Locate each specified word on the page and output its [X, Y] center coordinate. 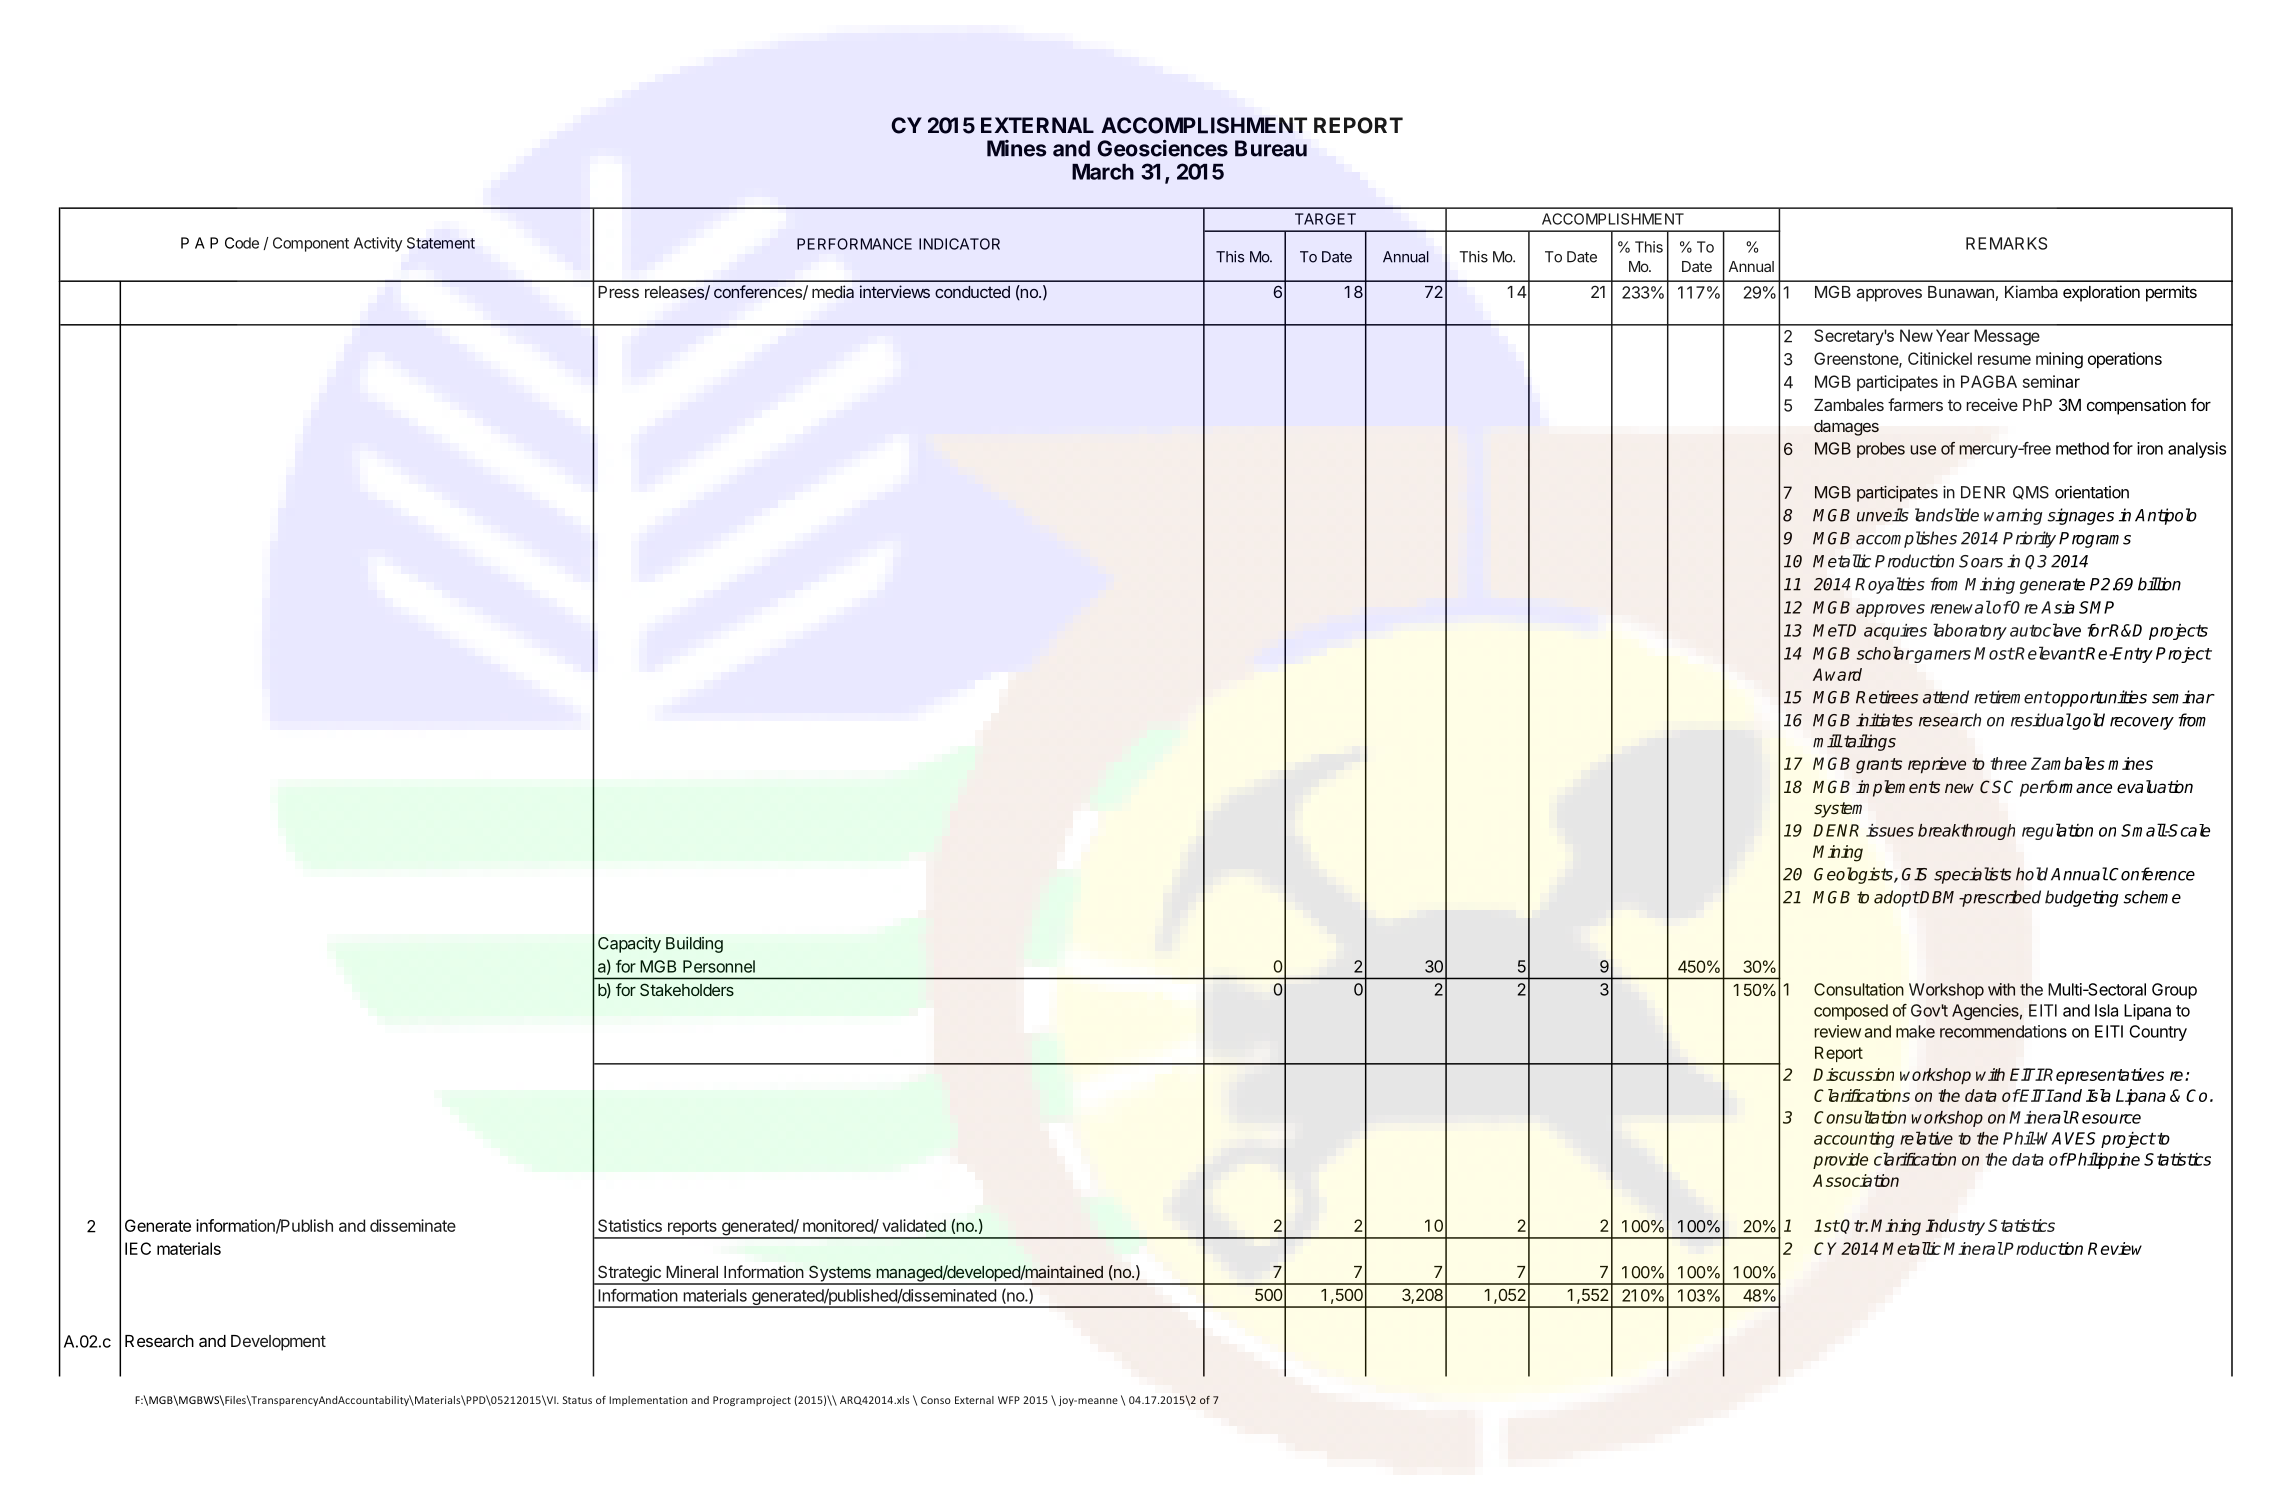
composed [1851, 1012]
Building [694, 945]
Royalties [1890, 585]
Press [618, 292]
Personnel [719, 966]
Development [278, 1343]
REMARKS [2006, 243]
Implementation [648, 1401]
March [1103, 172]
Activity [378, 244]
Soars [1981, 561]
